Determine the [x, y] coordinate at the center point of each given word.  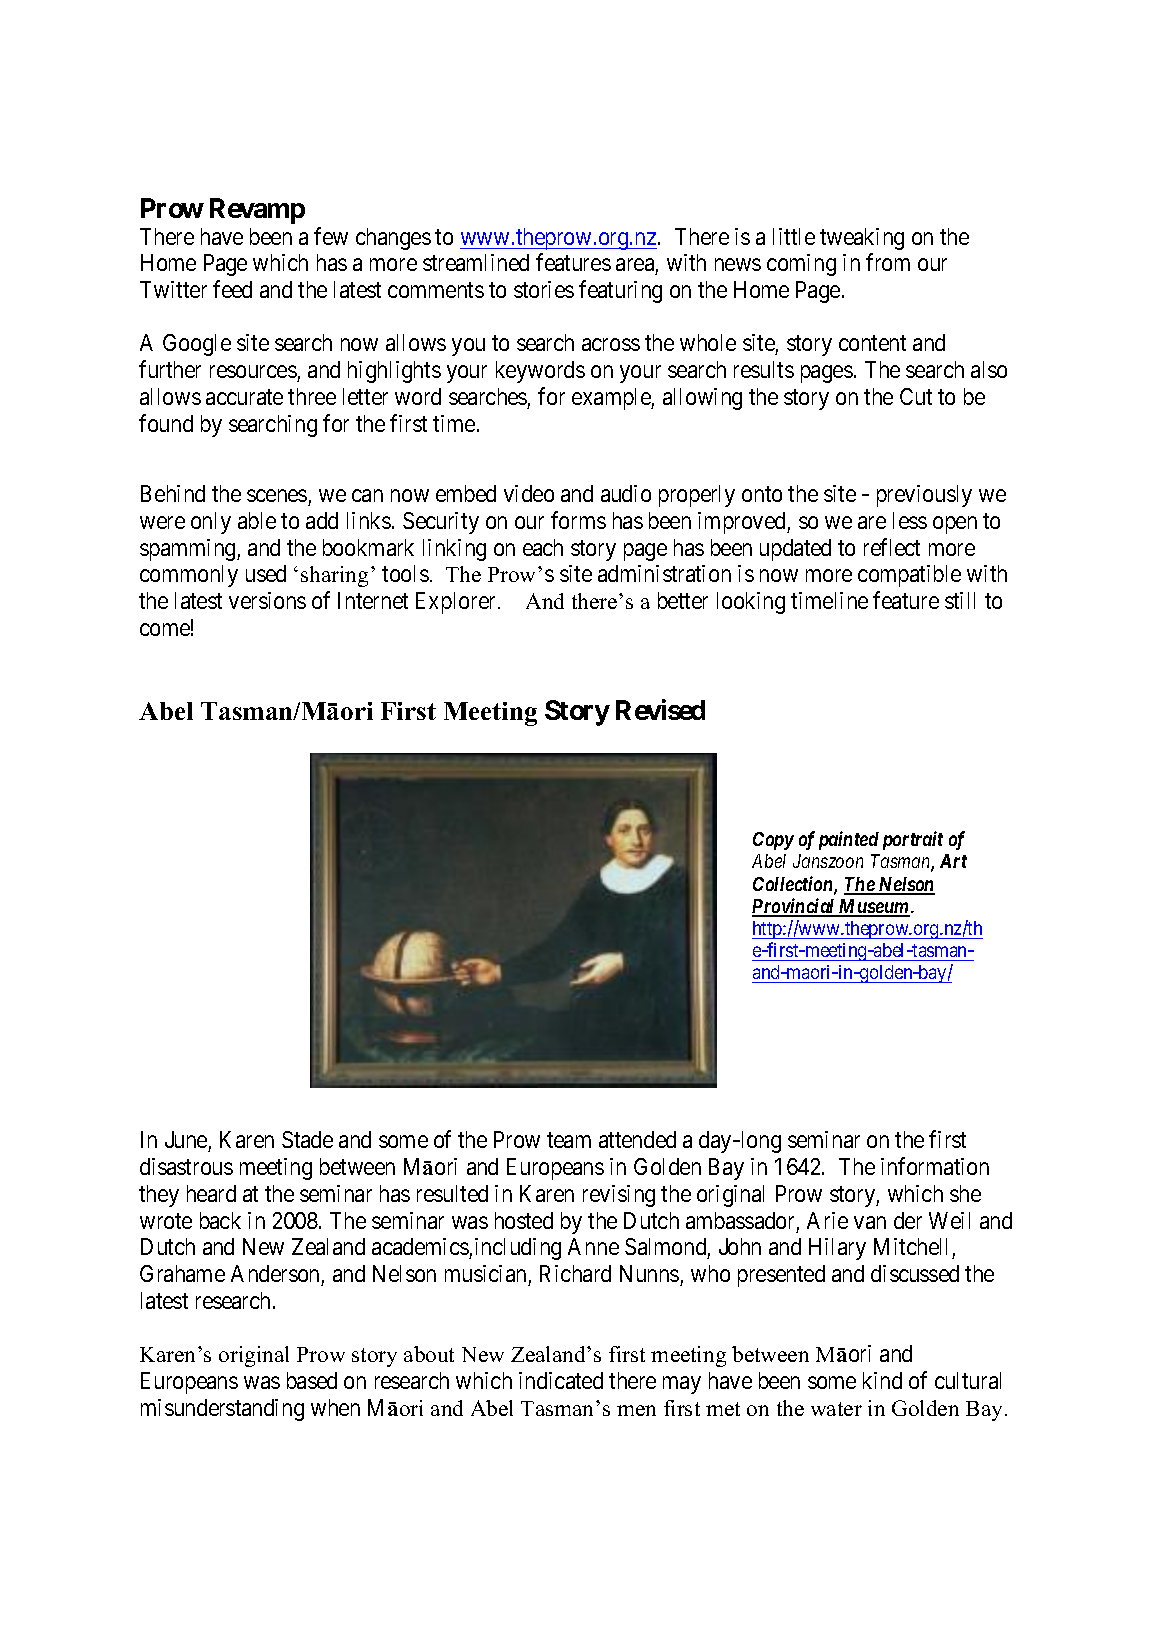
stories [544, 289]
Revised [660, 709]
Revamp [257, 211]
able [257, 520]
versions [267, 600]
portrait [913, 840]
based [312, 1380]
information [935, 1166]
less [910, 520]
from [888, 262]
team [569, 1140]
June [186, 1139]
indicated [561, 1380]
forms [578, 520]
